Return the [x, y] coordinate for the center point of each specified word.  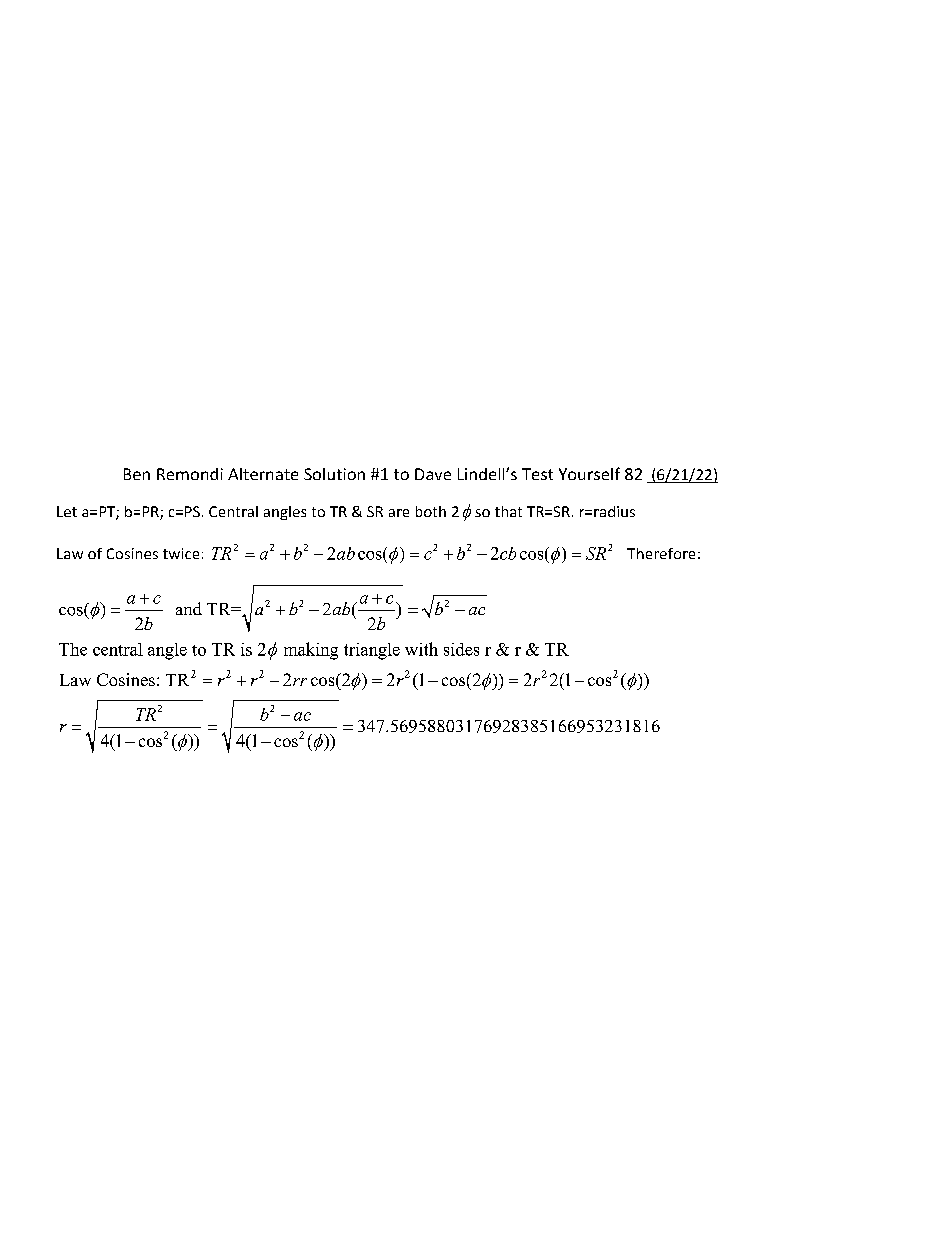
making [311, 651]
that [508, 511]
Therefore [661, 553]
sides [461, 649]
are [399, 513]
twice [181, 553]
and [189, 608]
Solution [334, 474]
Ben [137, 474]
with [421, 649]
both [431, 511]
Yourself [589, 473]
